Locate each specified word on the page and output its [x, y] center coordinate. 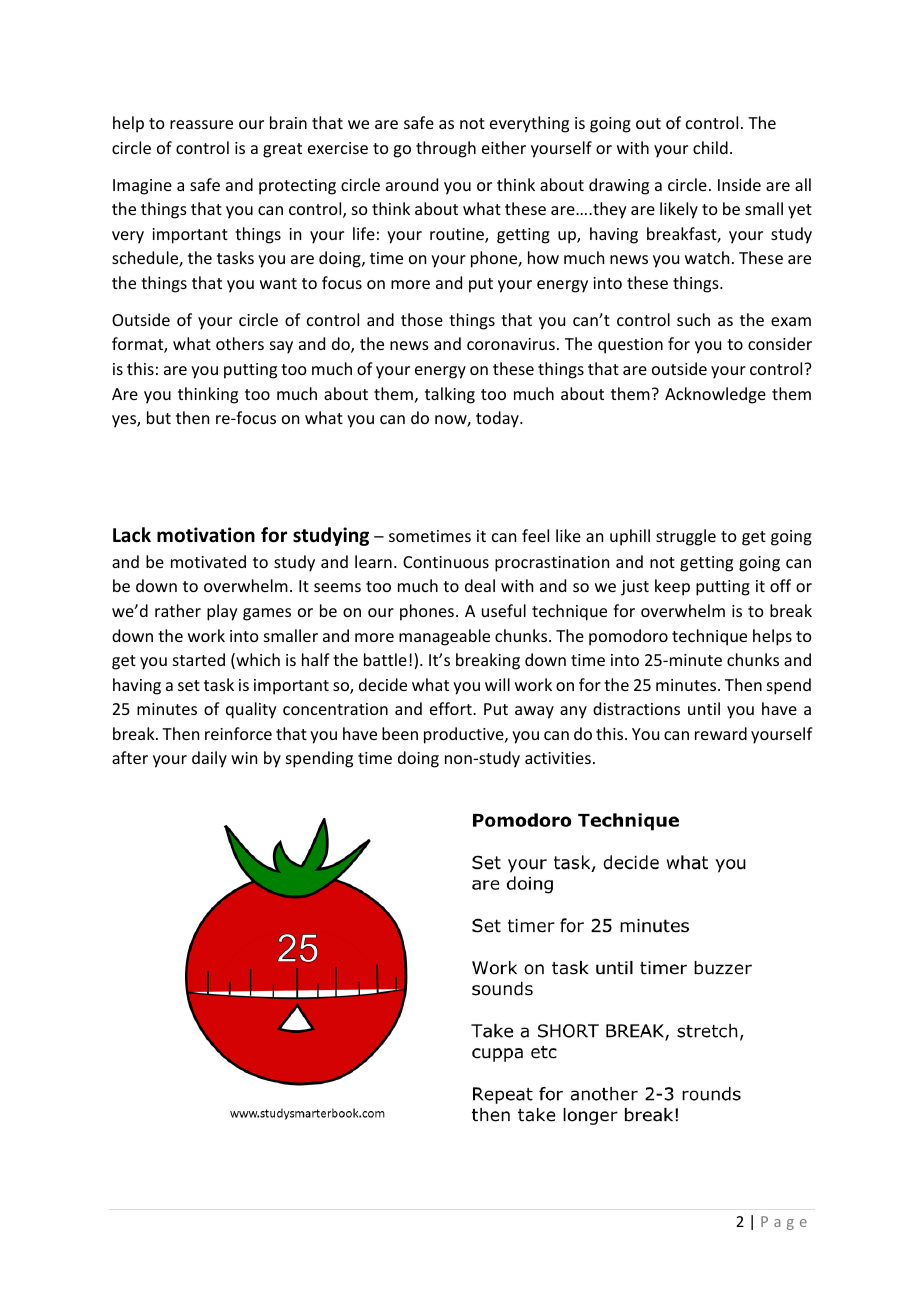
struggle [686, 537]
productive [465, 735]
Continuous [446, 562]
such [693, 319]
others [240, 343]
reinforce [238, 733]
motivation [206, 535]
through [446, 149]
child [710, 147]
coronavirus [511, 344]
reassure [201, 124]
